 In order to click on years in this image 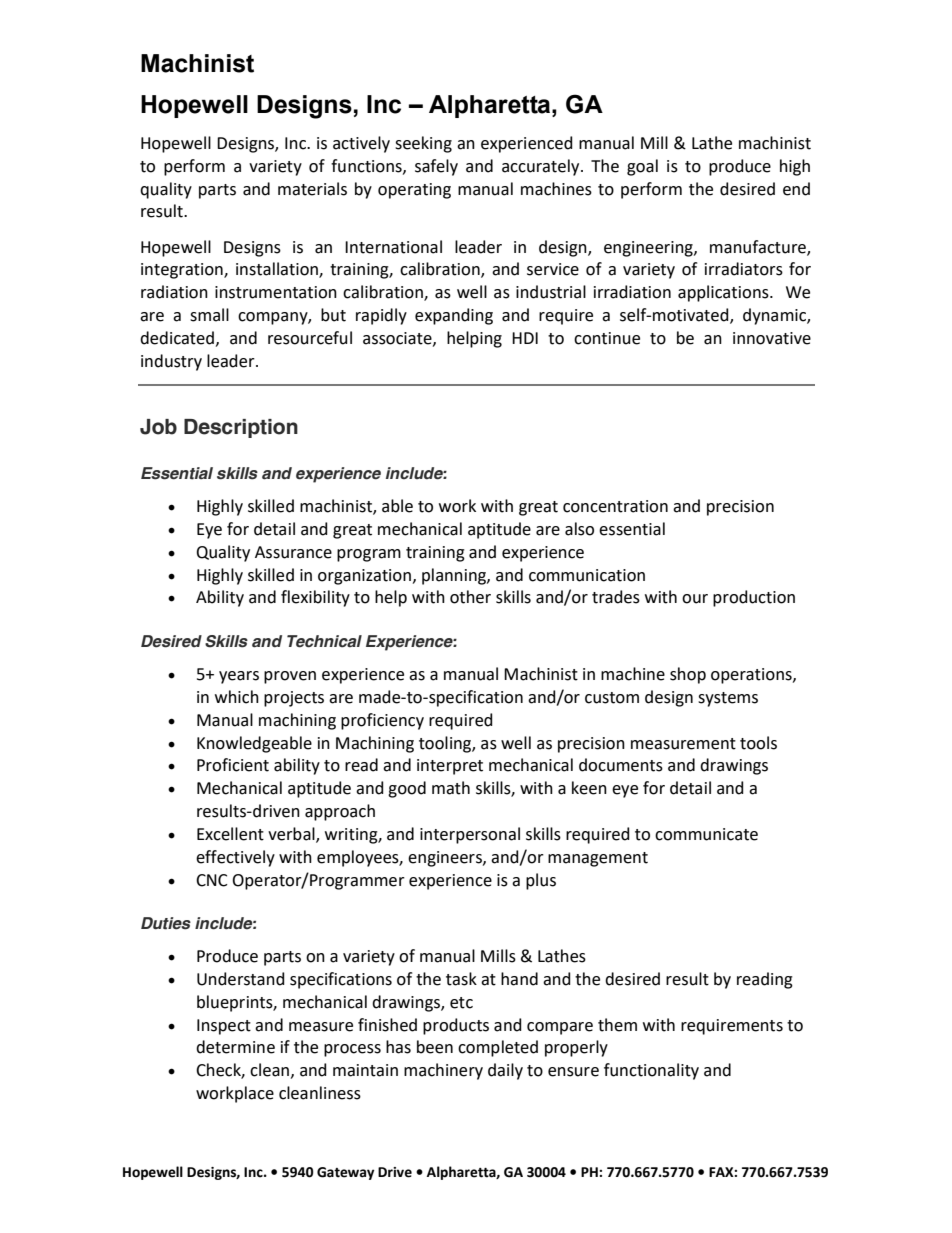, I will do `click(239, 677)`.
